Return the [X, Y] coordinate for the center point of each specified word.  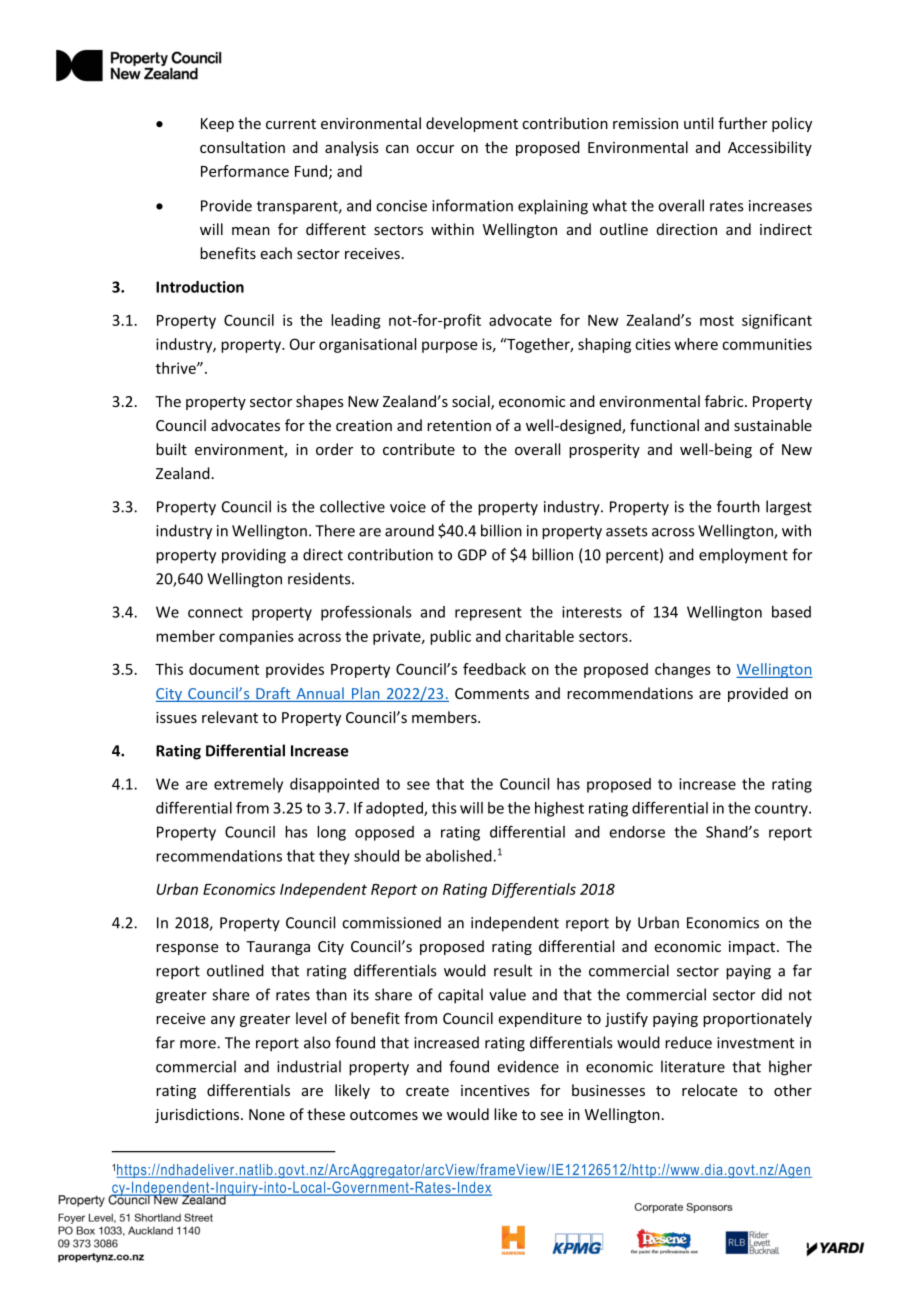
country [782, 810]
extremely [248, 785]
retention [459, 425]
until [698, 123]
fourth [738, 506]
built [171, 449]
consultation [242, 147]
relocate [710, 1090]
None [267, 1114]
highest [559, 809]
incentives [495, 1090]
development [472, 124]
